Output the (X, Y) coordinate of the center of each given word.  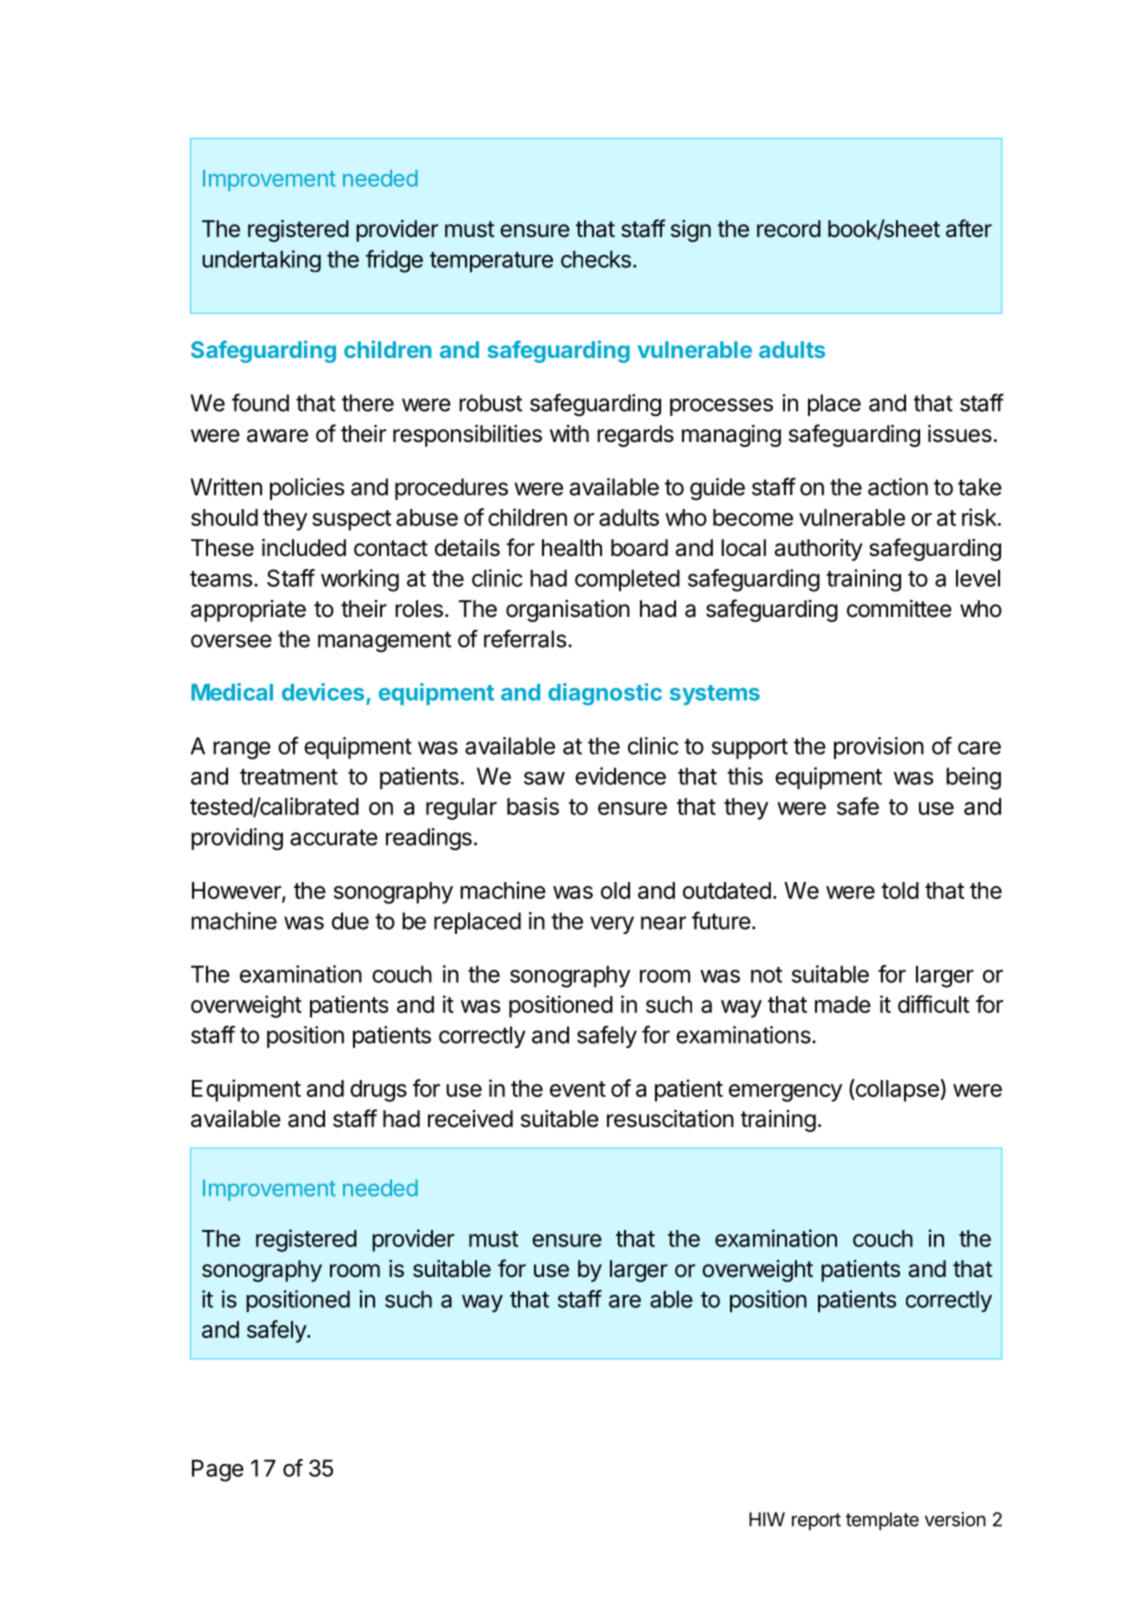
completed (627, 580)
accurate (334, 837)
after (969, 228)
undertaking (261, 261)
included (304, 548)
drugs (378, 1091)
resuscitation (670, 1119)
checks (596, 259)
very (612, 925)
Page (218, 1470)
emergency (785, 1093)
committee (899, 609)
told (900, 890)
